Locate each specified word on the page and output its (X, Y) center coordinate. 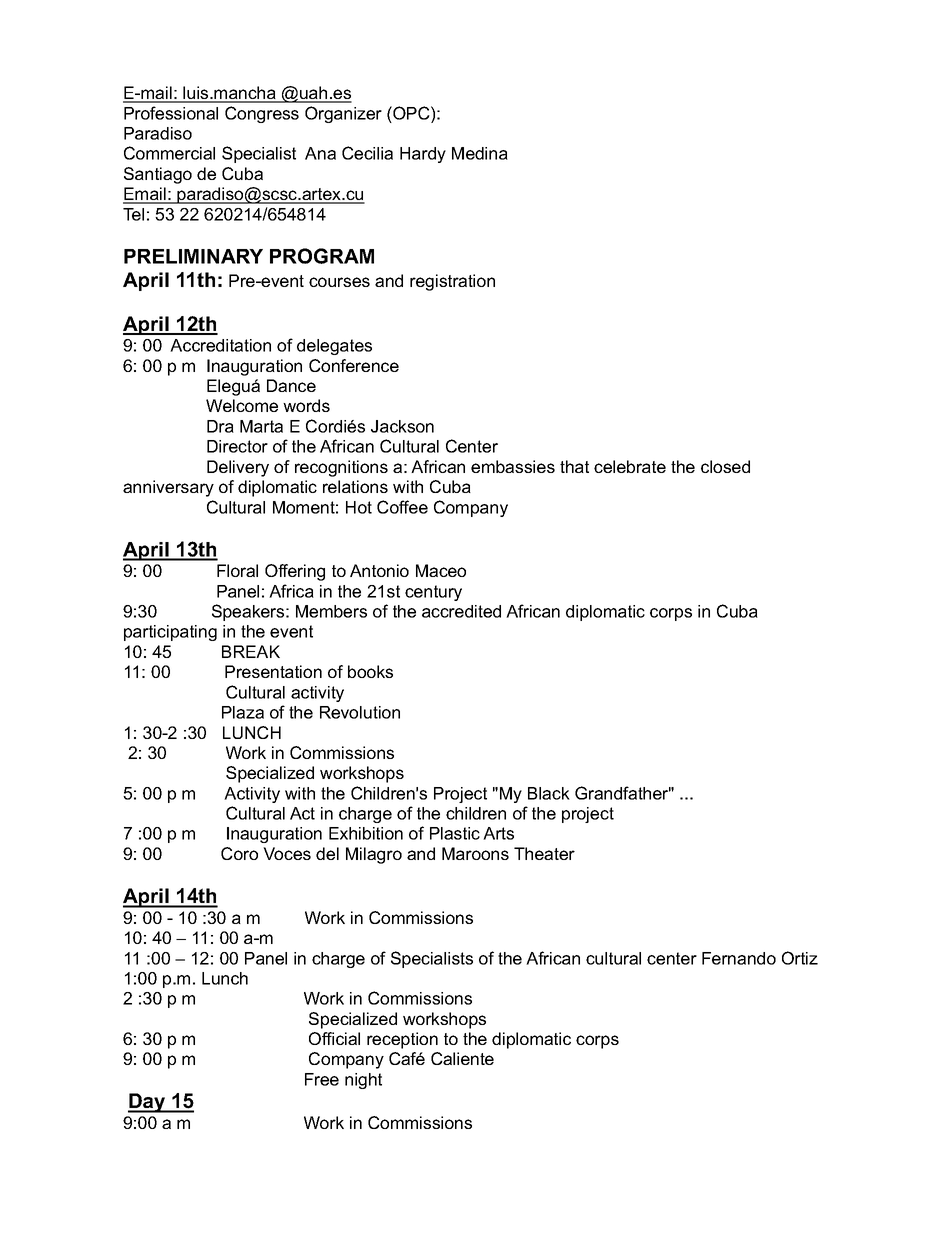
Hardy (423, 155)
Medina (480, 153)
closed (725, 466)
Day (148, 1103)
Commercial (169, 153)
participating (170, 633)
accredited (461, 611)
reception (402, 1040)
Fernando (739, 958)
